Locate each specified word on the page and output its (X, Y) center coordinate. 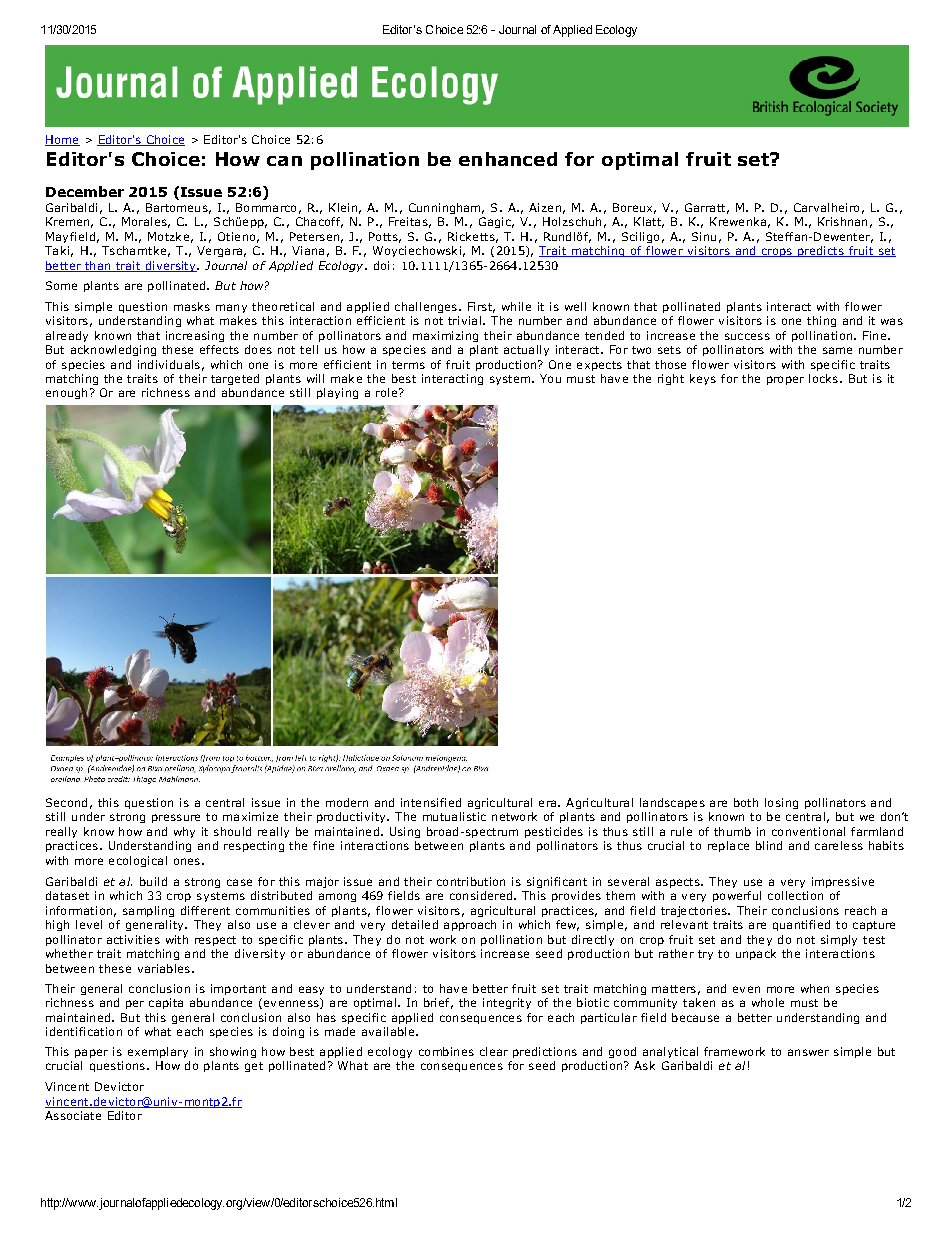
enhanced (508, 159)
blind (769, 845)
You (550, 378)
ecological (138, 861)
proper (785, 380)
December (85, 191)
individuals (169, 364)
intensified (431, 802)
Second (66, 802)
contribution (471, 881)
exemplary (158, 1052)
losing (781, 803)
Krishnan (842, 221)
